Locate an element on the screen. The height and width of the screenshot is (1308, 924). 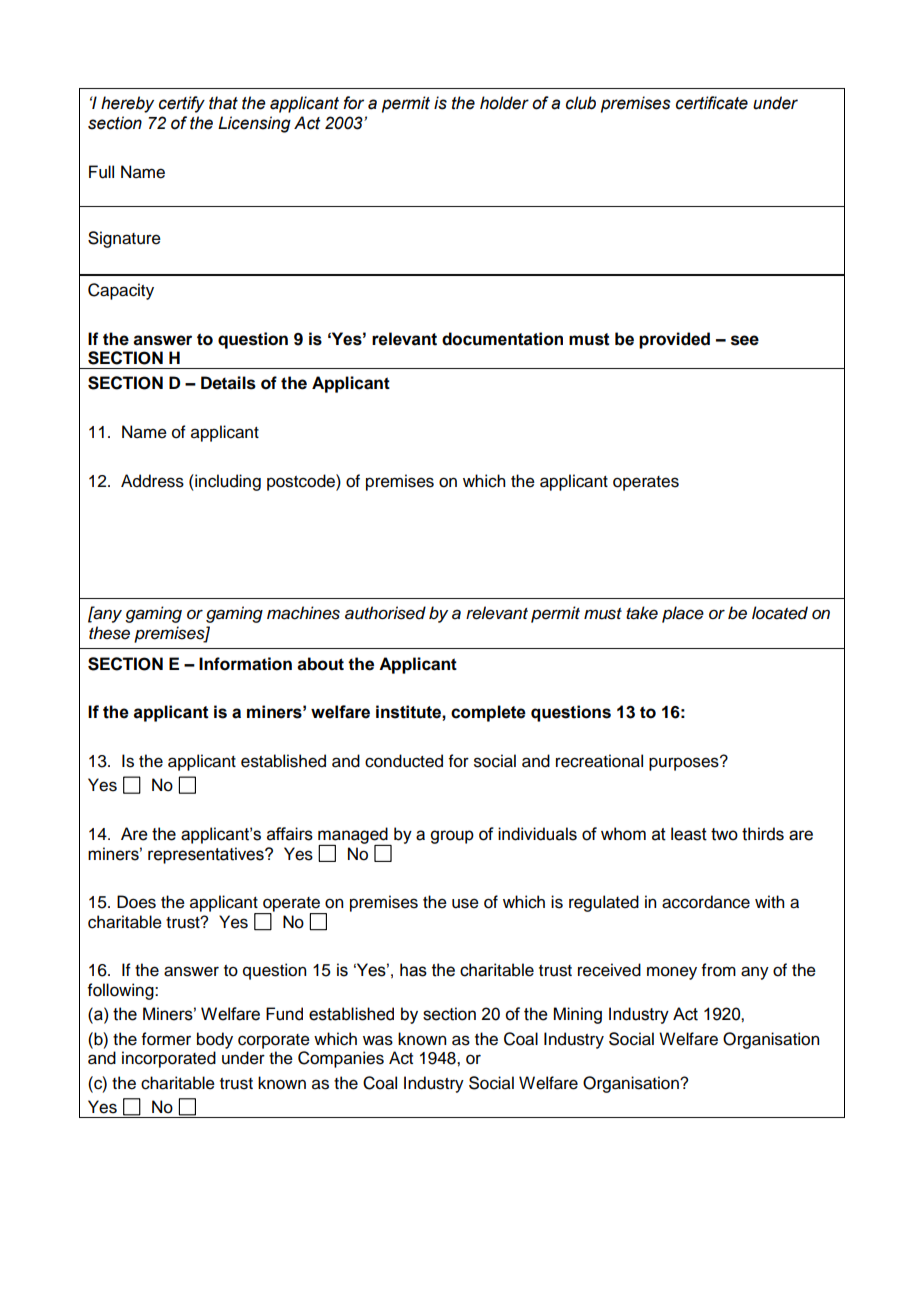
former is located at coordinates (166, 1039).
